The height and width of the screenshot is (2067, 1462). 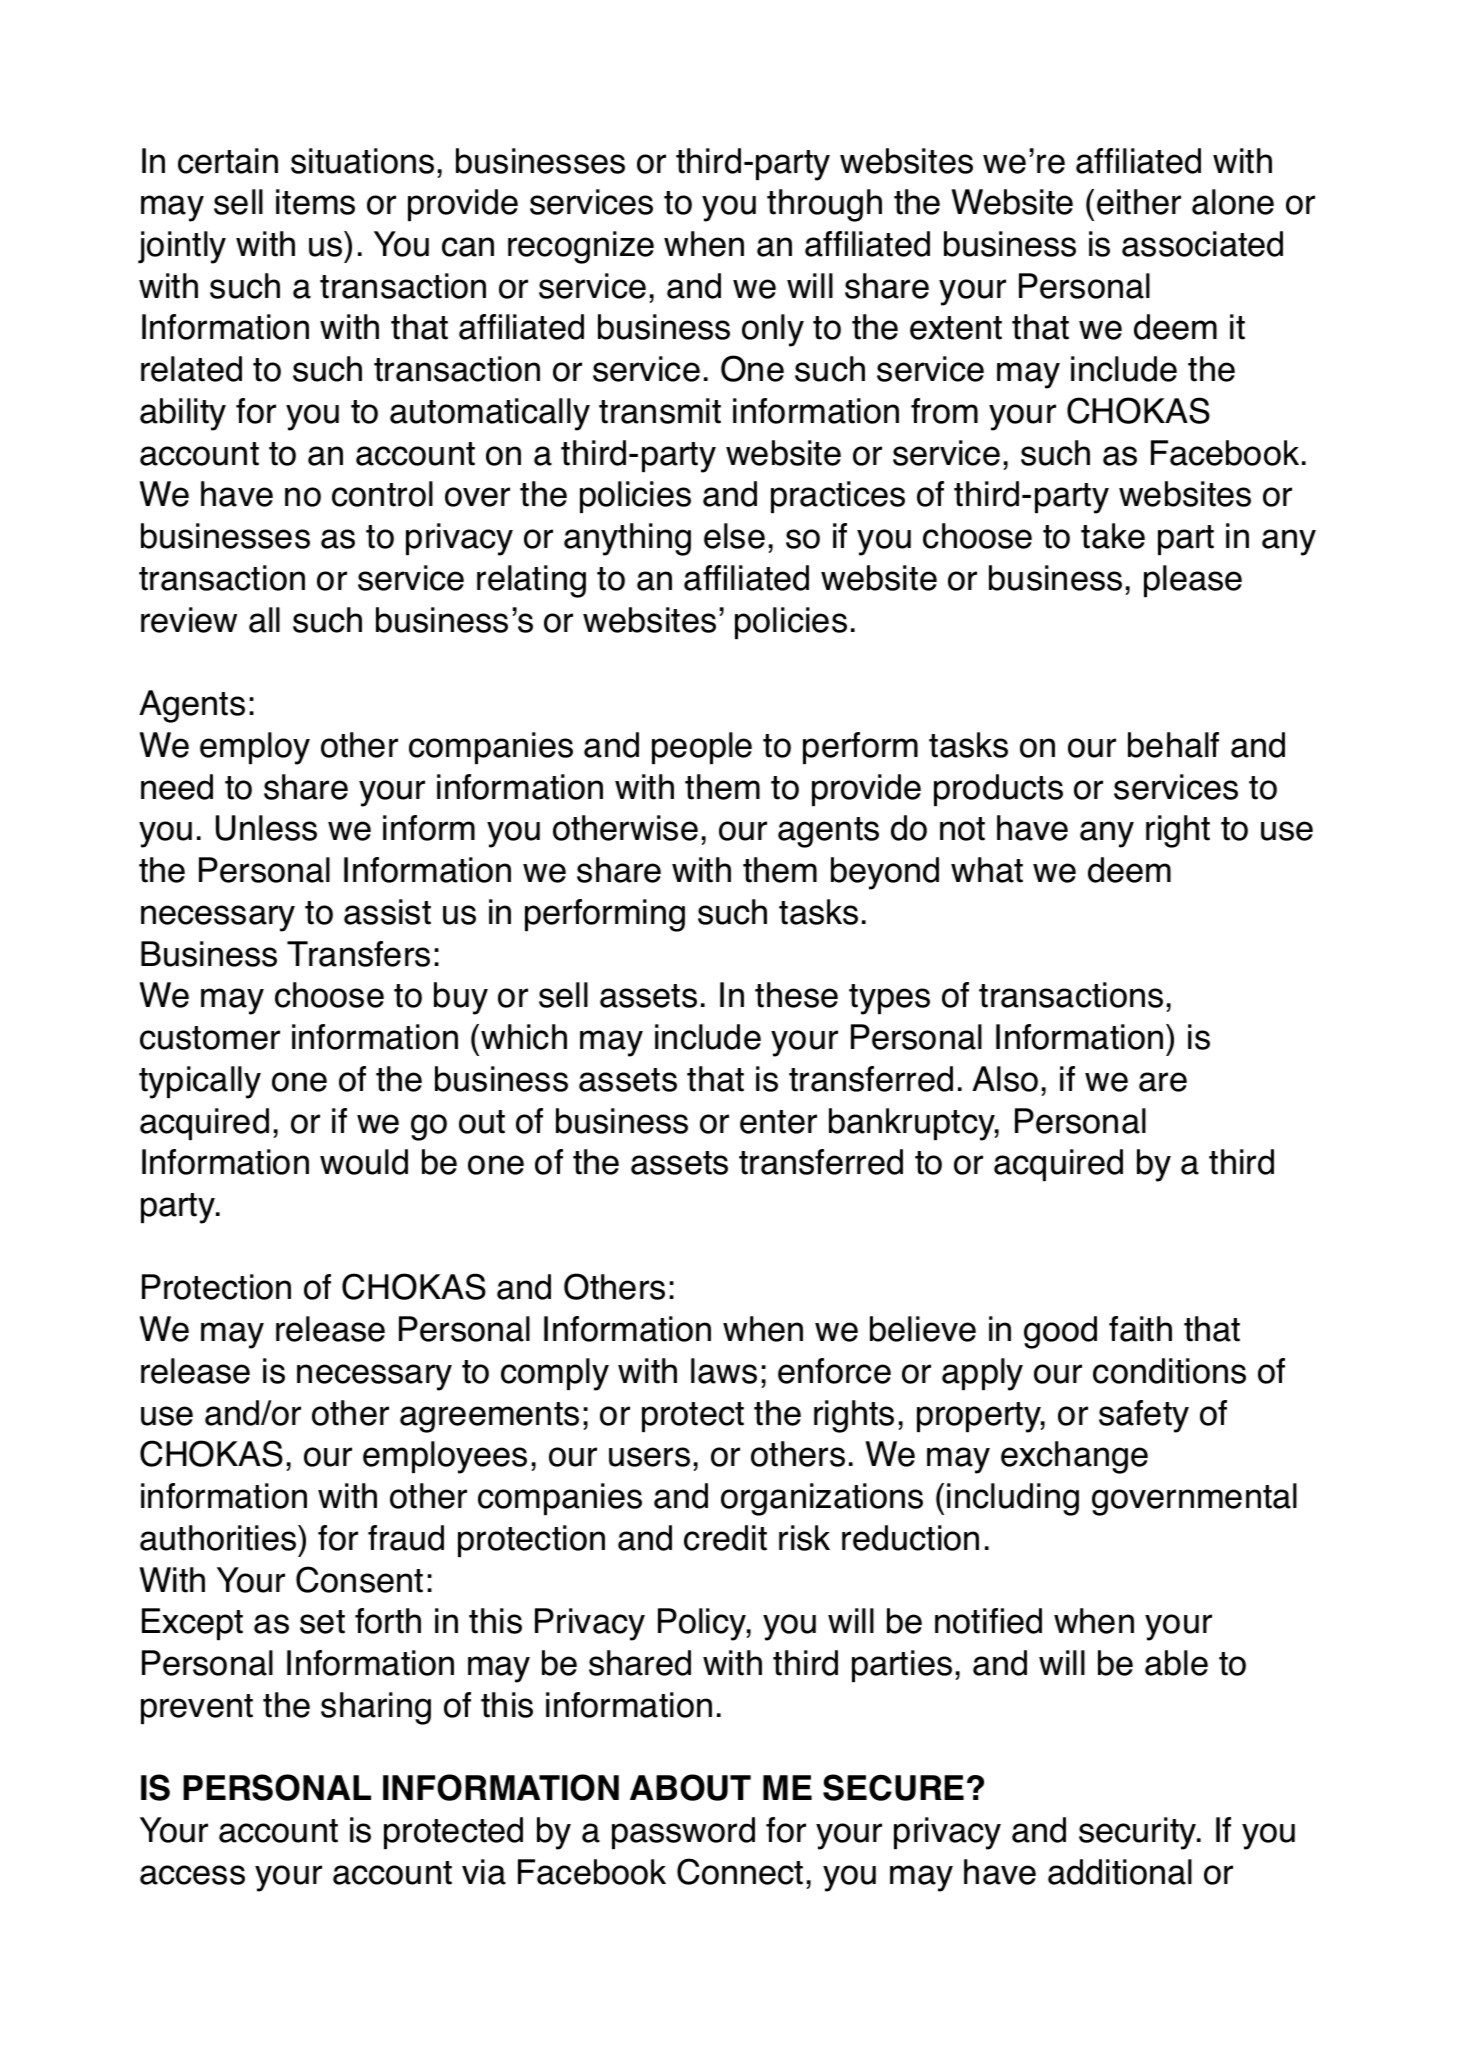 I want to click on either, so click(x=1139, y=202).
